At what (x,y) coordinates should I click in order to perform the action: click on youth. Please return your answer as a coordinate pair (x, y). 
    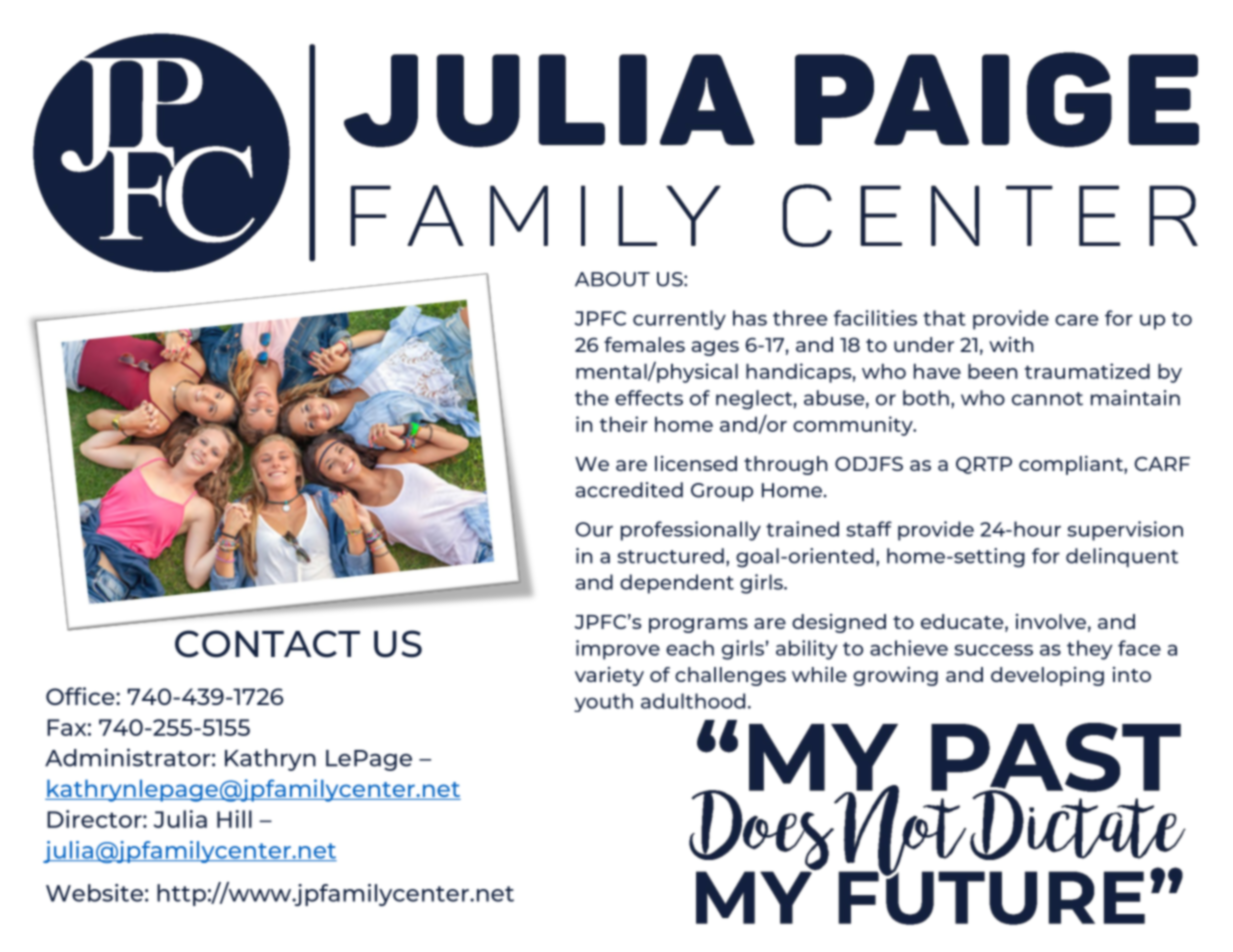
    Looking at the image, I should click on (603, 702).
